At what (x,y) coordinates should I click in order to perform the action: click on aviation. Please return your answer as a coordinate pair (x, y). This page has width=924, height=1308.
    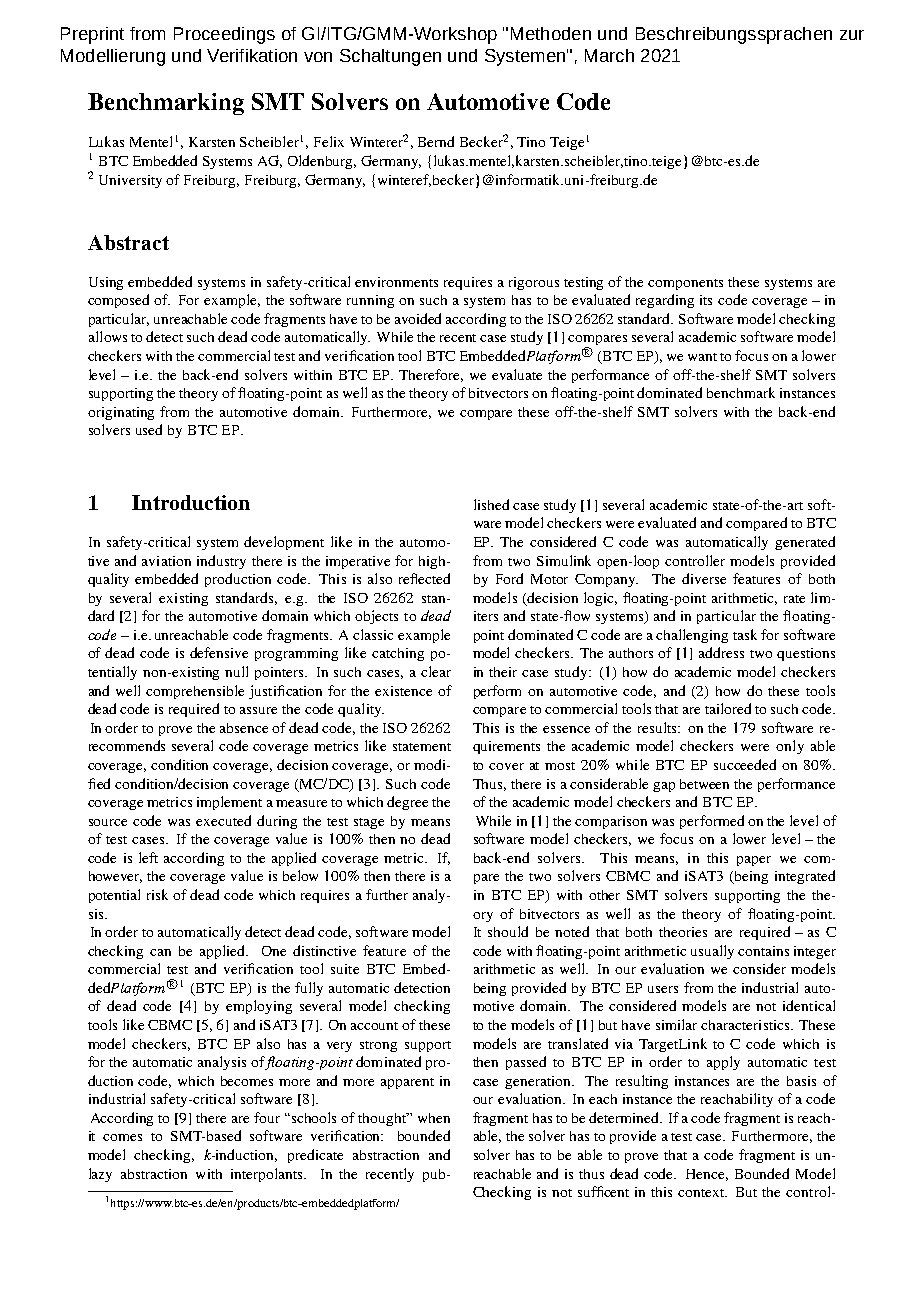
    Looking at the image, I should click on (166, 561).
